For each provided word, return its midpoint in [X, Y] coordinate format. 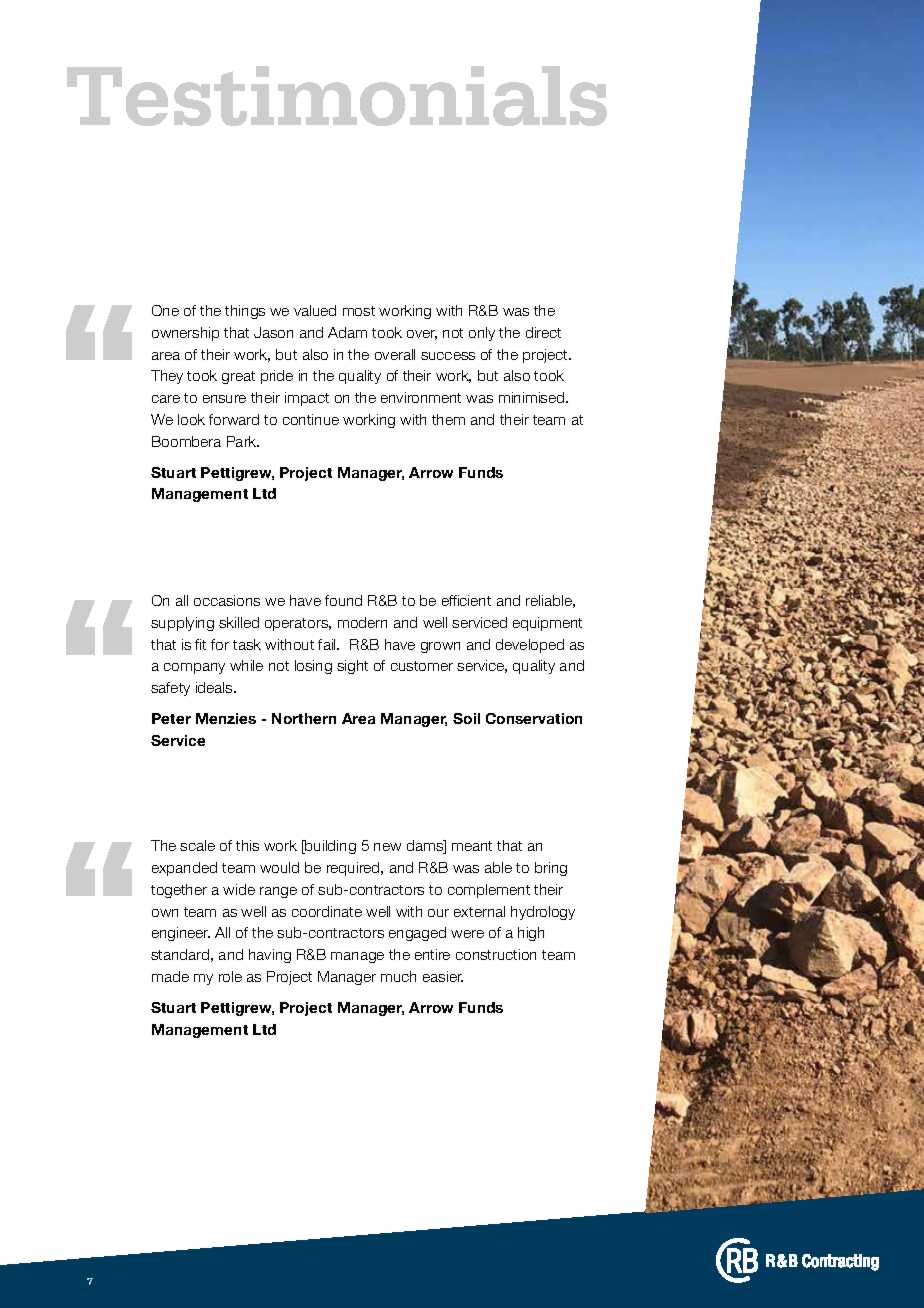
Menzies [226, 718]
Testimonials [337, 96]
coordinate [327, 911]
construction [496, 954]
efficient [466, 600]
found [343, 600]
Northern [304, 718]
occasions [227, 600]
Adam [347, 332]
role [230, 976]
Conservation [534, 718]
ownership [185, 334]
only [482, 334]
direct [543, 332]
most [359, 311]
